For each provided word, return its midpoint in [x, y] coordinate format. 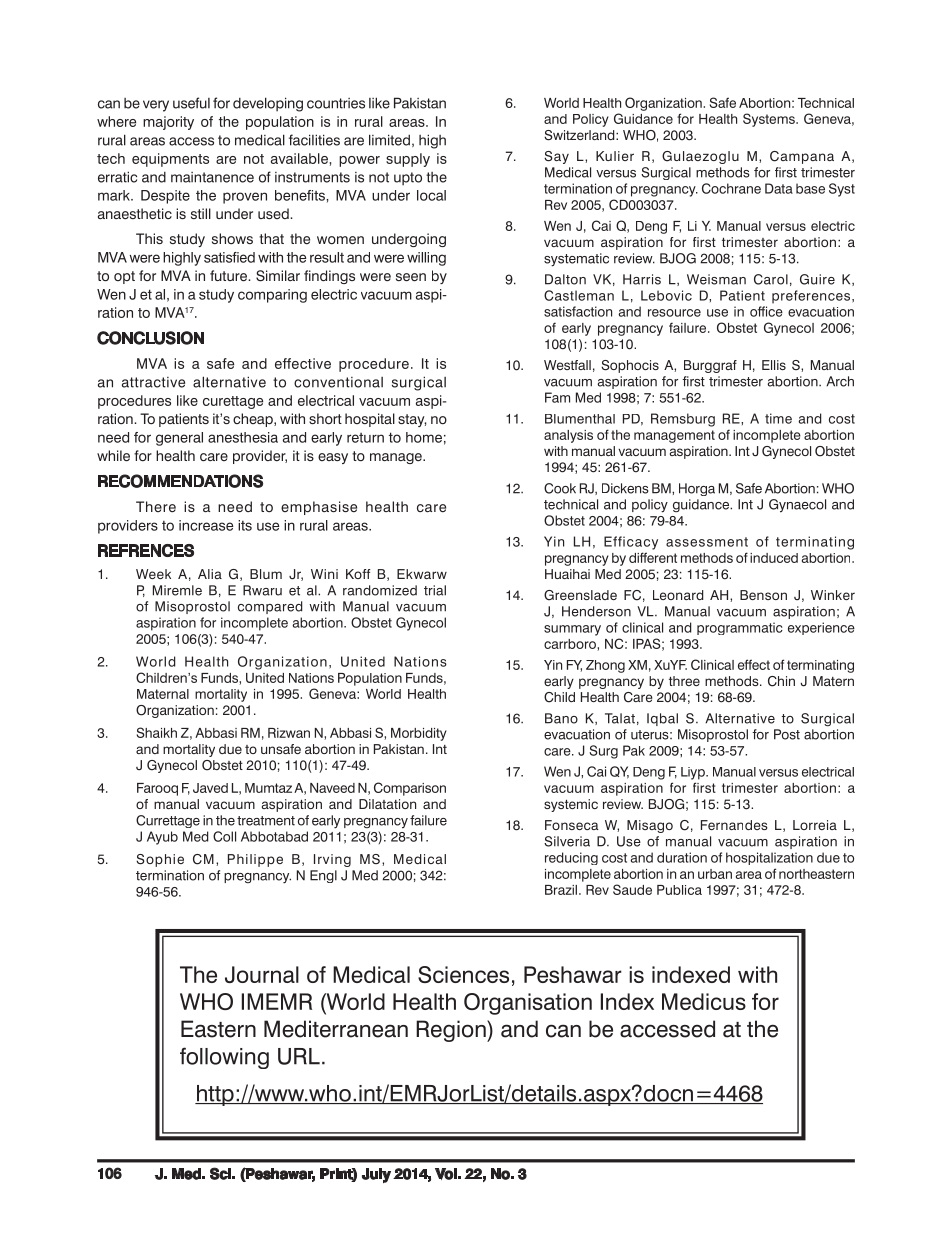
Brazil [561, 890]
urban [715, 874]
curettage [233, 402]
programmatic [740, 628]
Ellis [774, 365]
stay [412, 420]
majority [168, 123]
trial [435, 590]
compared [270, 607]
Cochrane [731, 188]
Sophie [160, 860]
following [224, 1058]
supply [408, 160]
